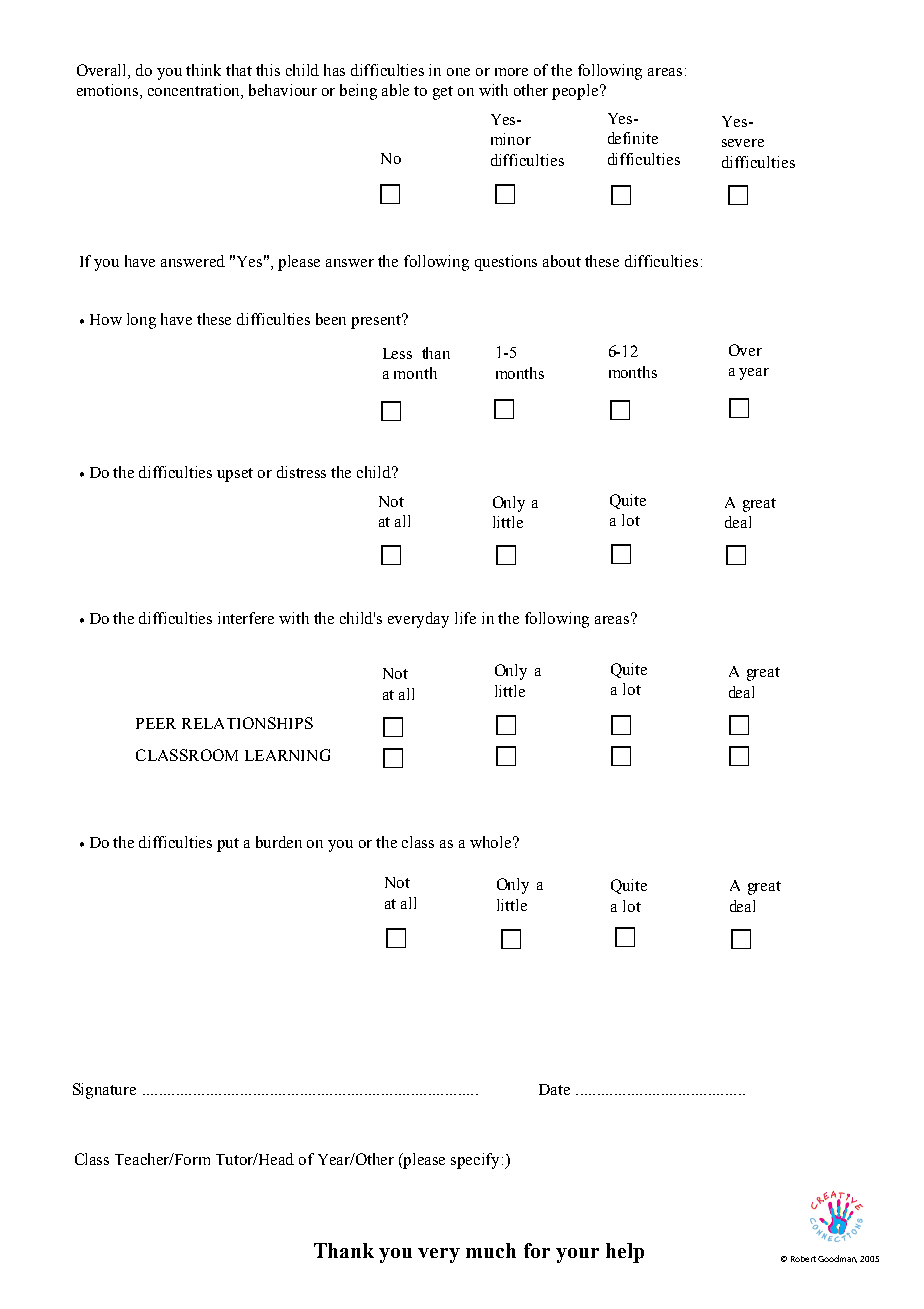 The image size is (924, 1309). I want to click on interfere, so click(246, 618).
